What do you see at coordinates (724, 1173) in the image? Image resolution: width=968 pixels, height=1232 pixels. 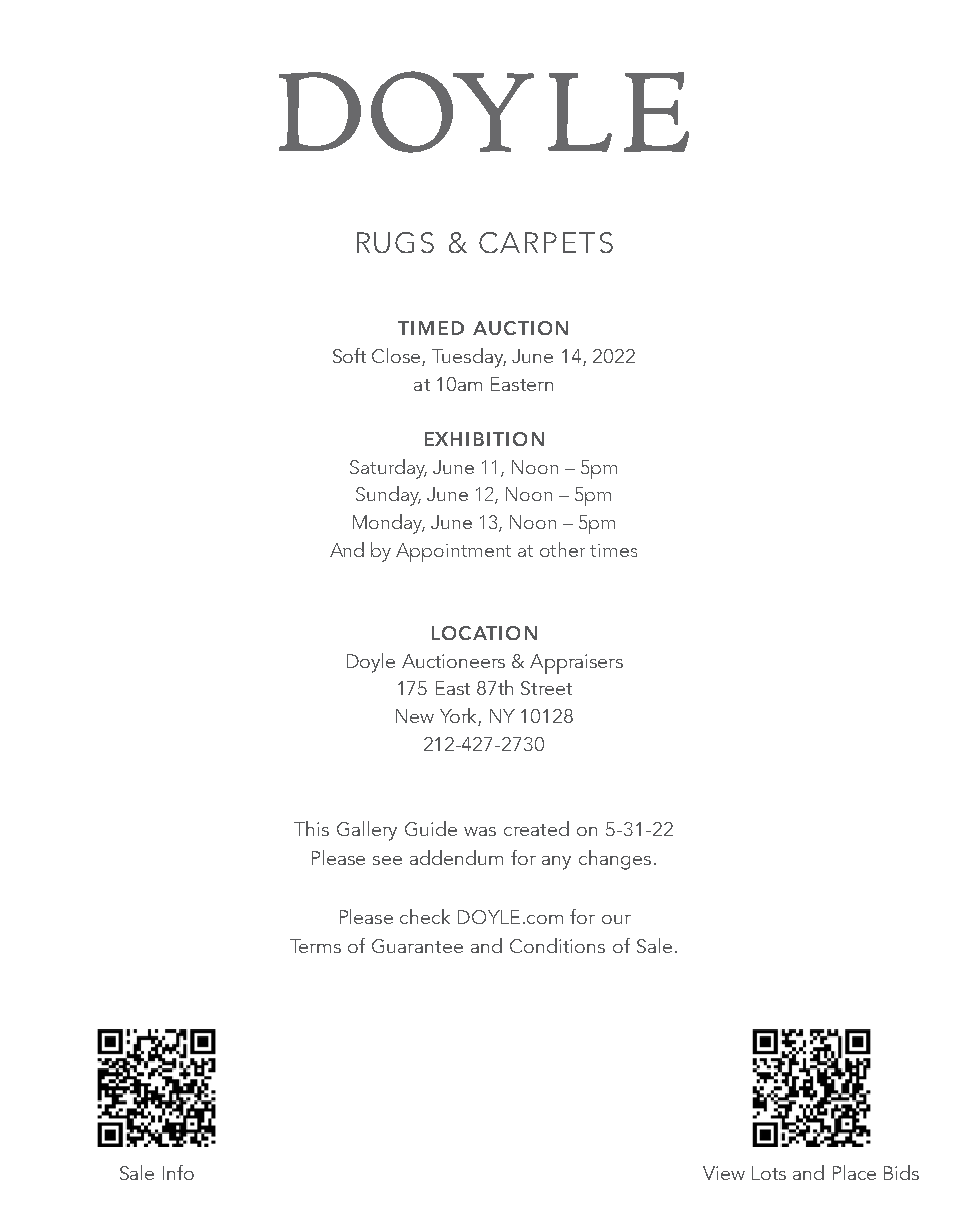 I see `View` at bounding box center [724, 1173].
